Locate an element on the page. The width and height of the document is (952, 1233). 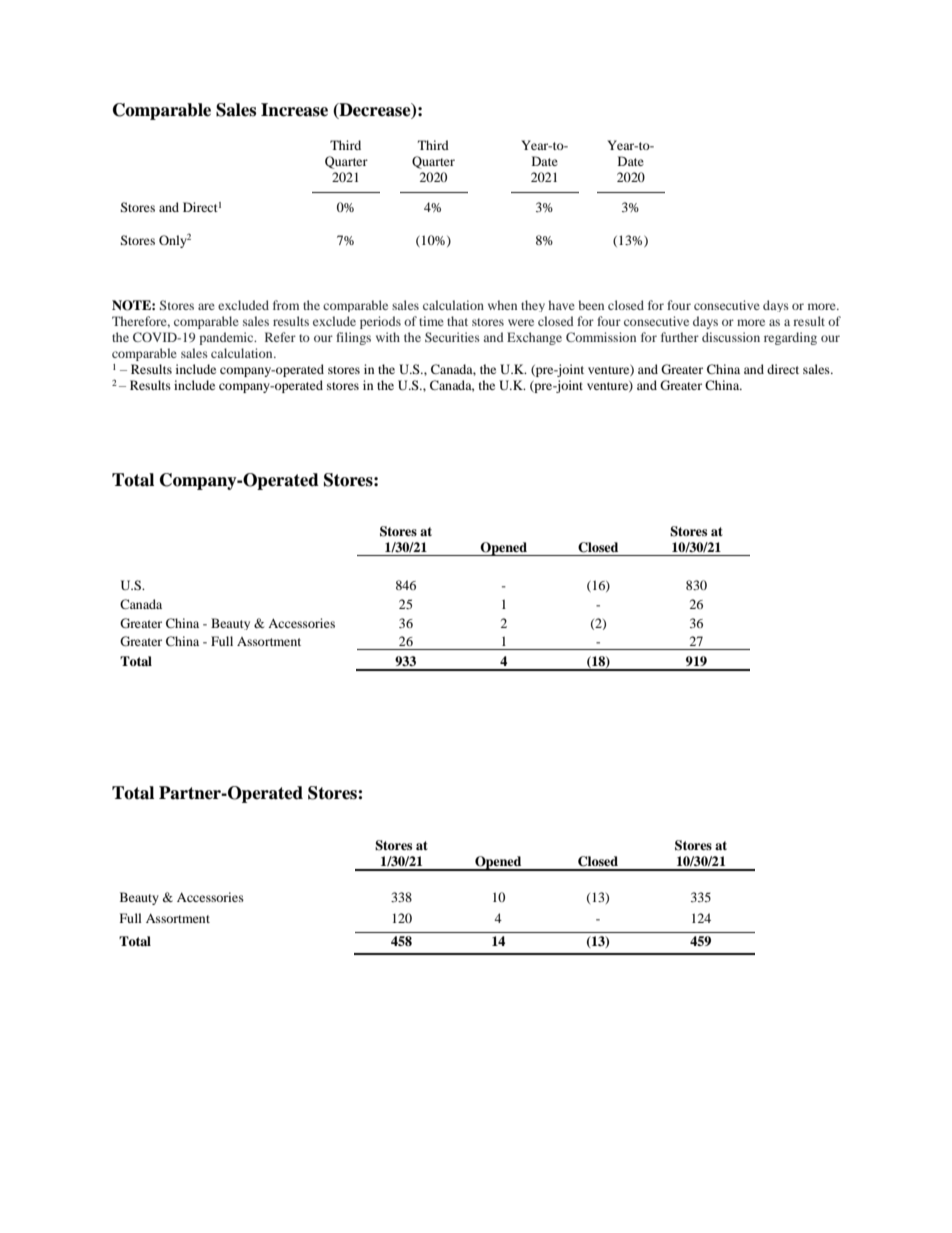
Refer is located at coordinates (280, 337).
